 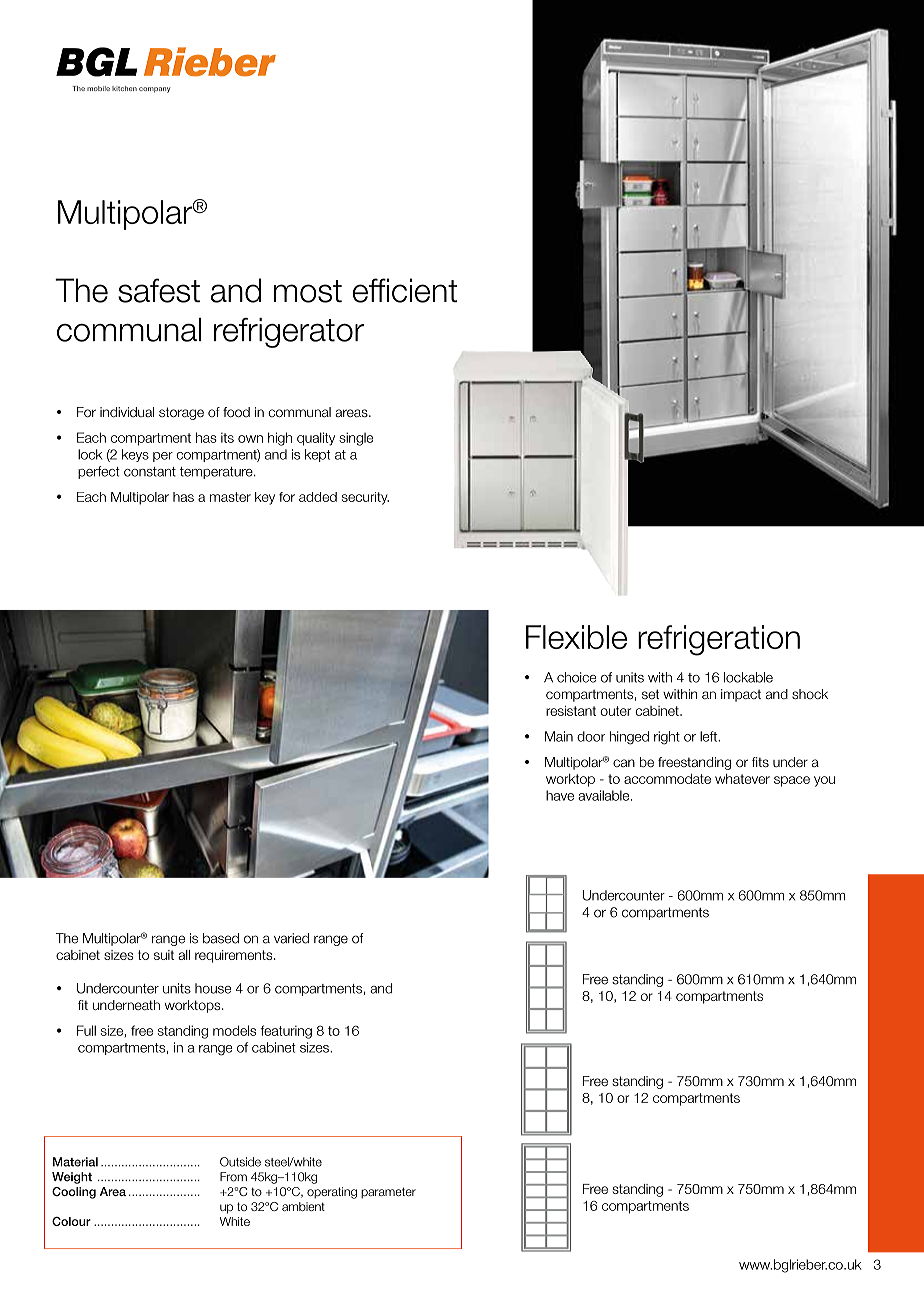 What do you see at coordinates (719, 640) in the page?
I see `refrigeration` at bounding box center [719, 640].
